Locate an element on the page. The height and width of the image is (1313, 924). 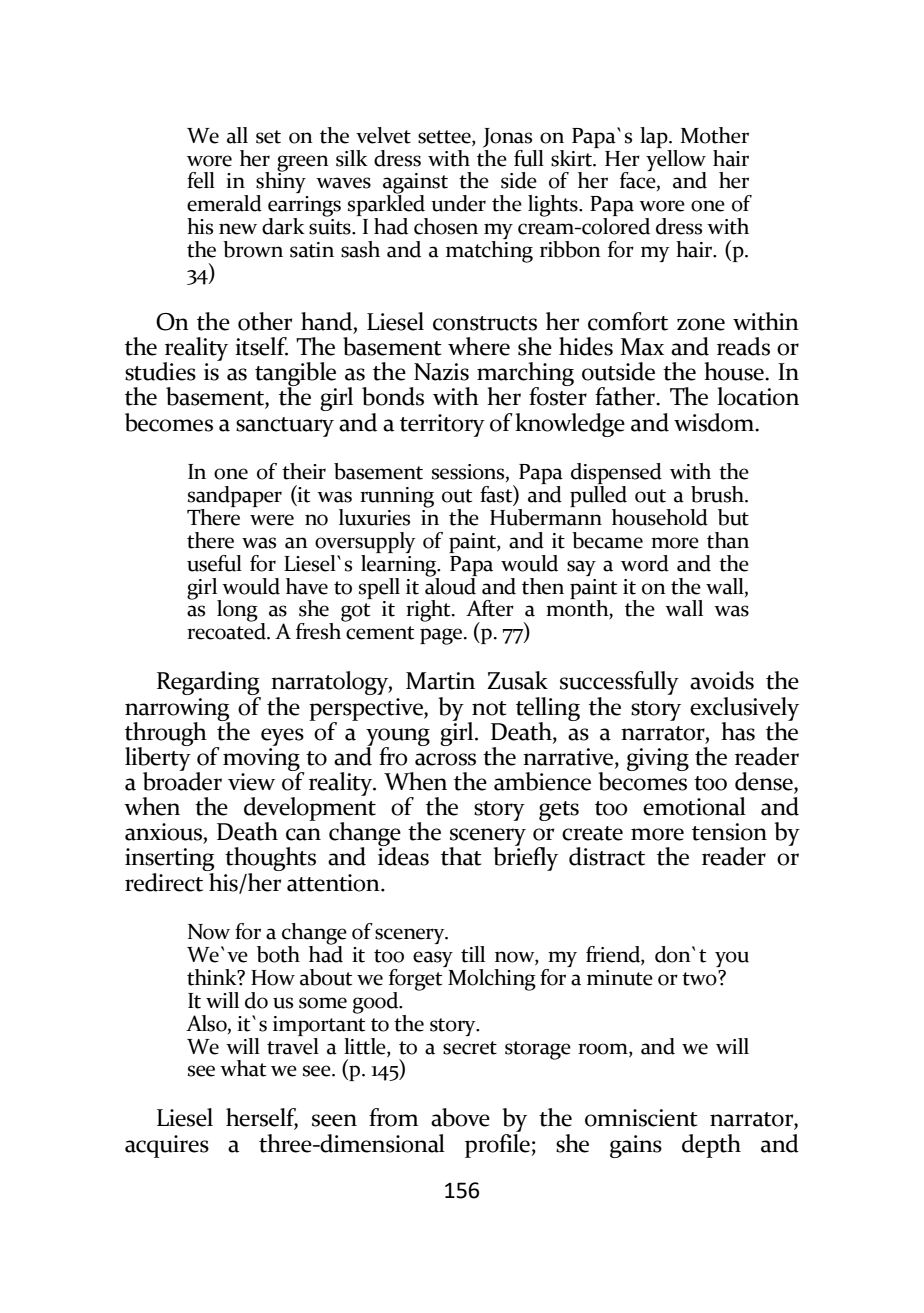
yellow is located at coordinates (676, 160).
